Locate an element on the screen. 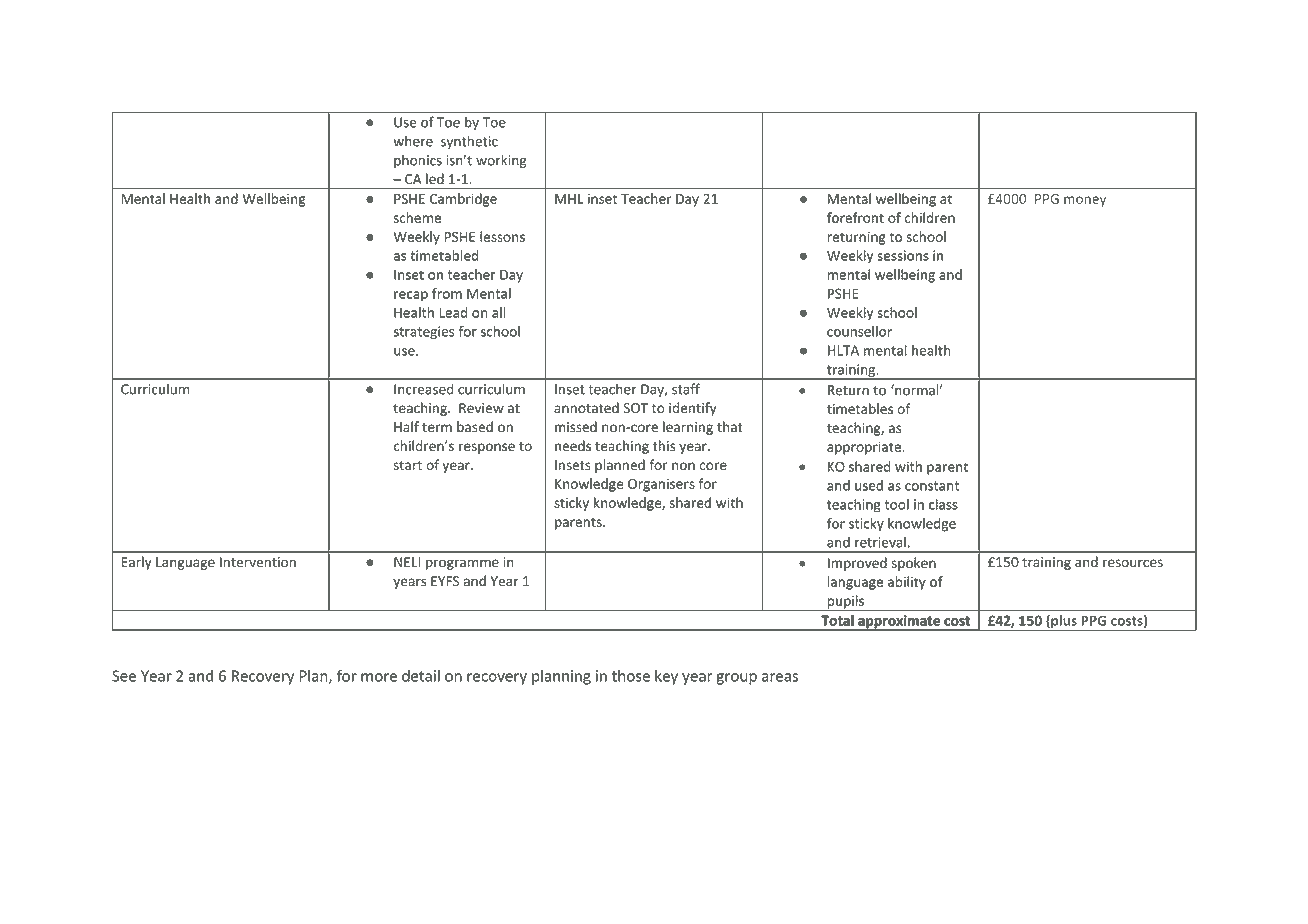 The height and width of the screenshot is (924, 1308). See is located at coordinates (124, 676).
